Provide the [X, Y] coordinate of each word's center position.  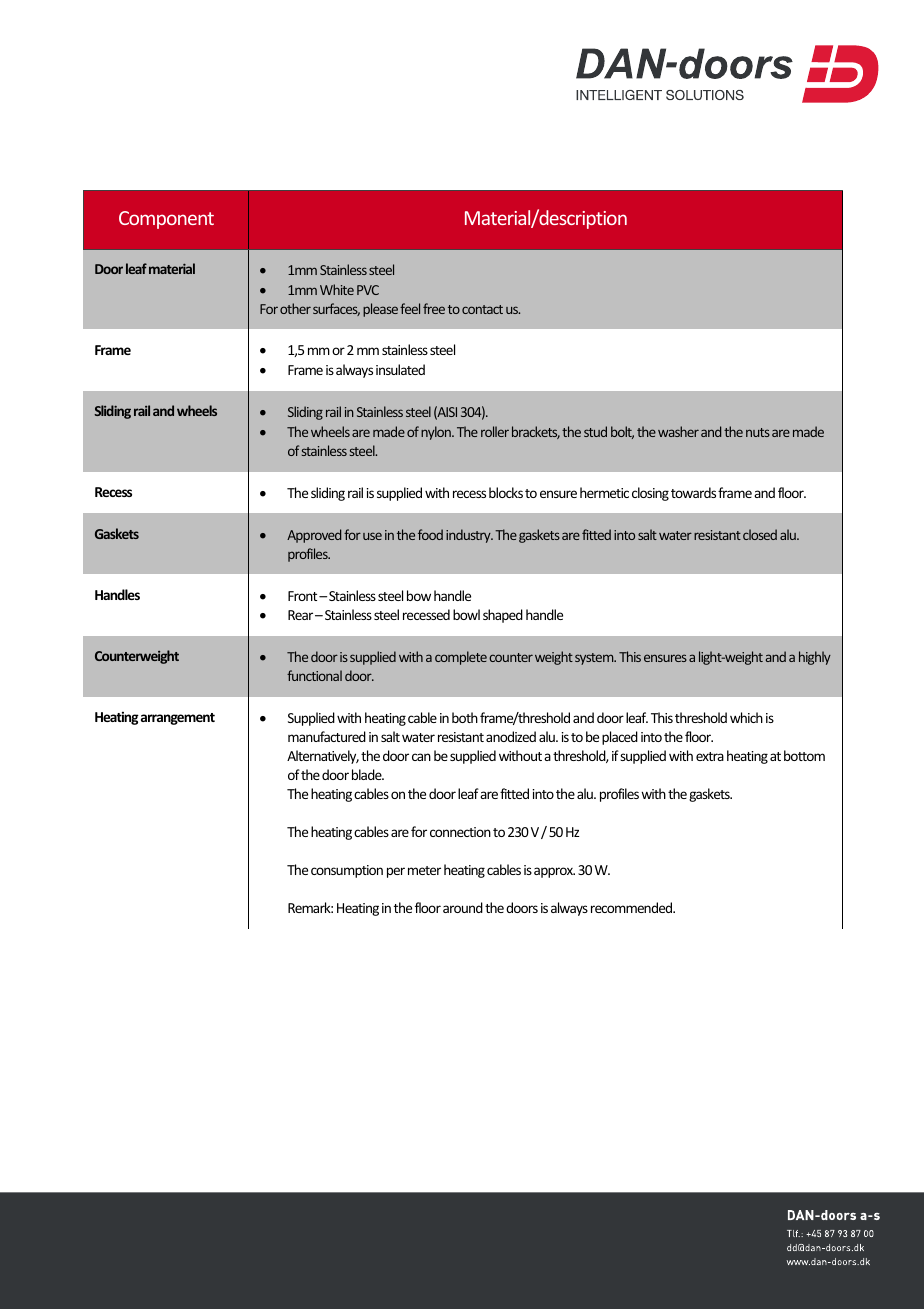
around [463, 907]
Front [304, 596]
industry [469, 536]
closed [760, 534]
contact [482, 309]
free [434, 308]
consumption [347, 871]
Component [166, 220]
